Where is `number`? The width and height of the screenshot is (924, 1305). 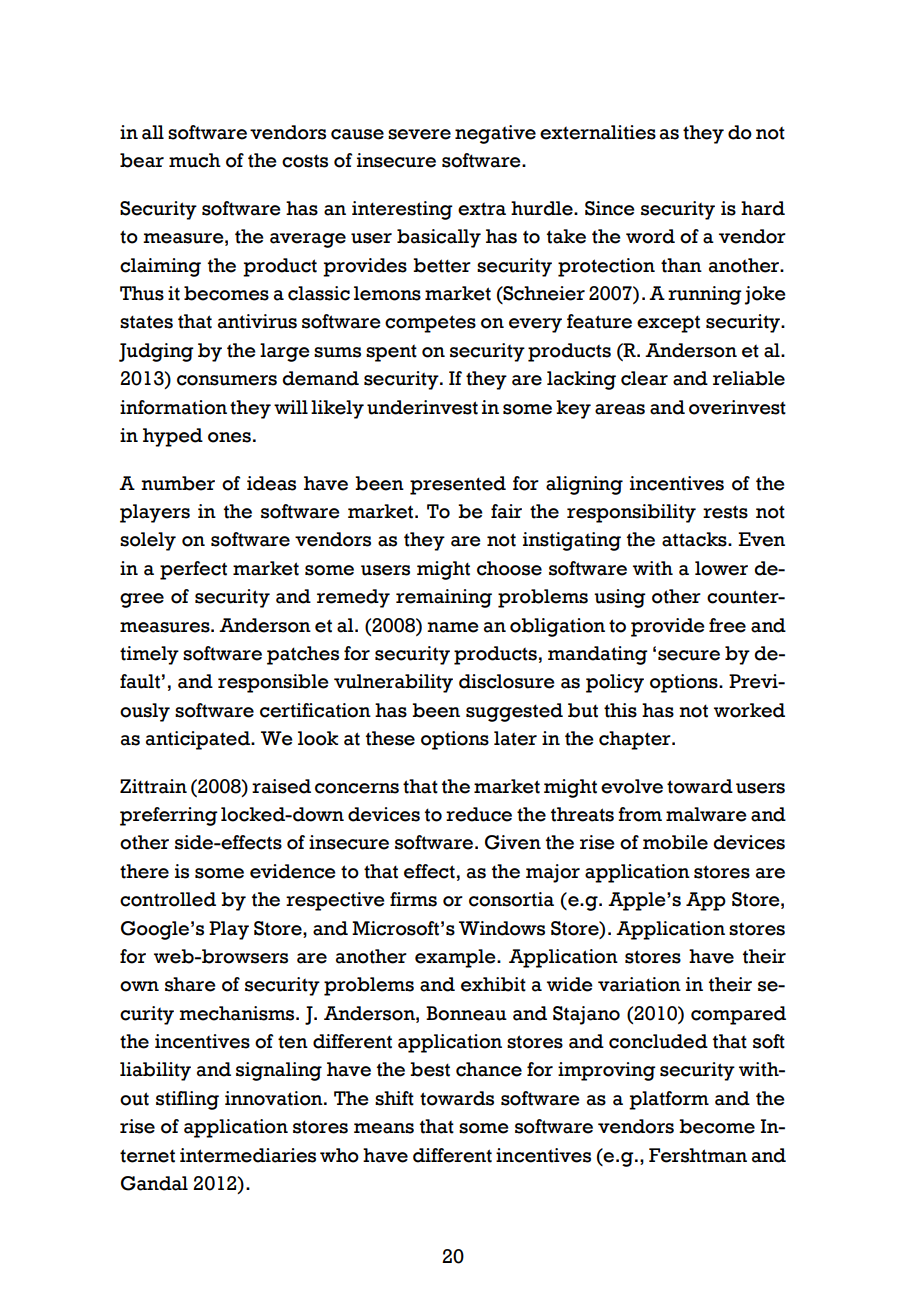 number is located at coordinates (178, 483).
